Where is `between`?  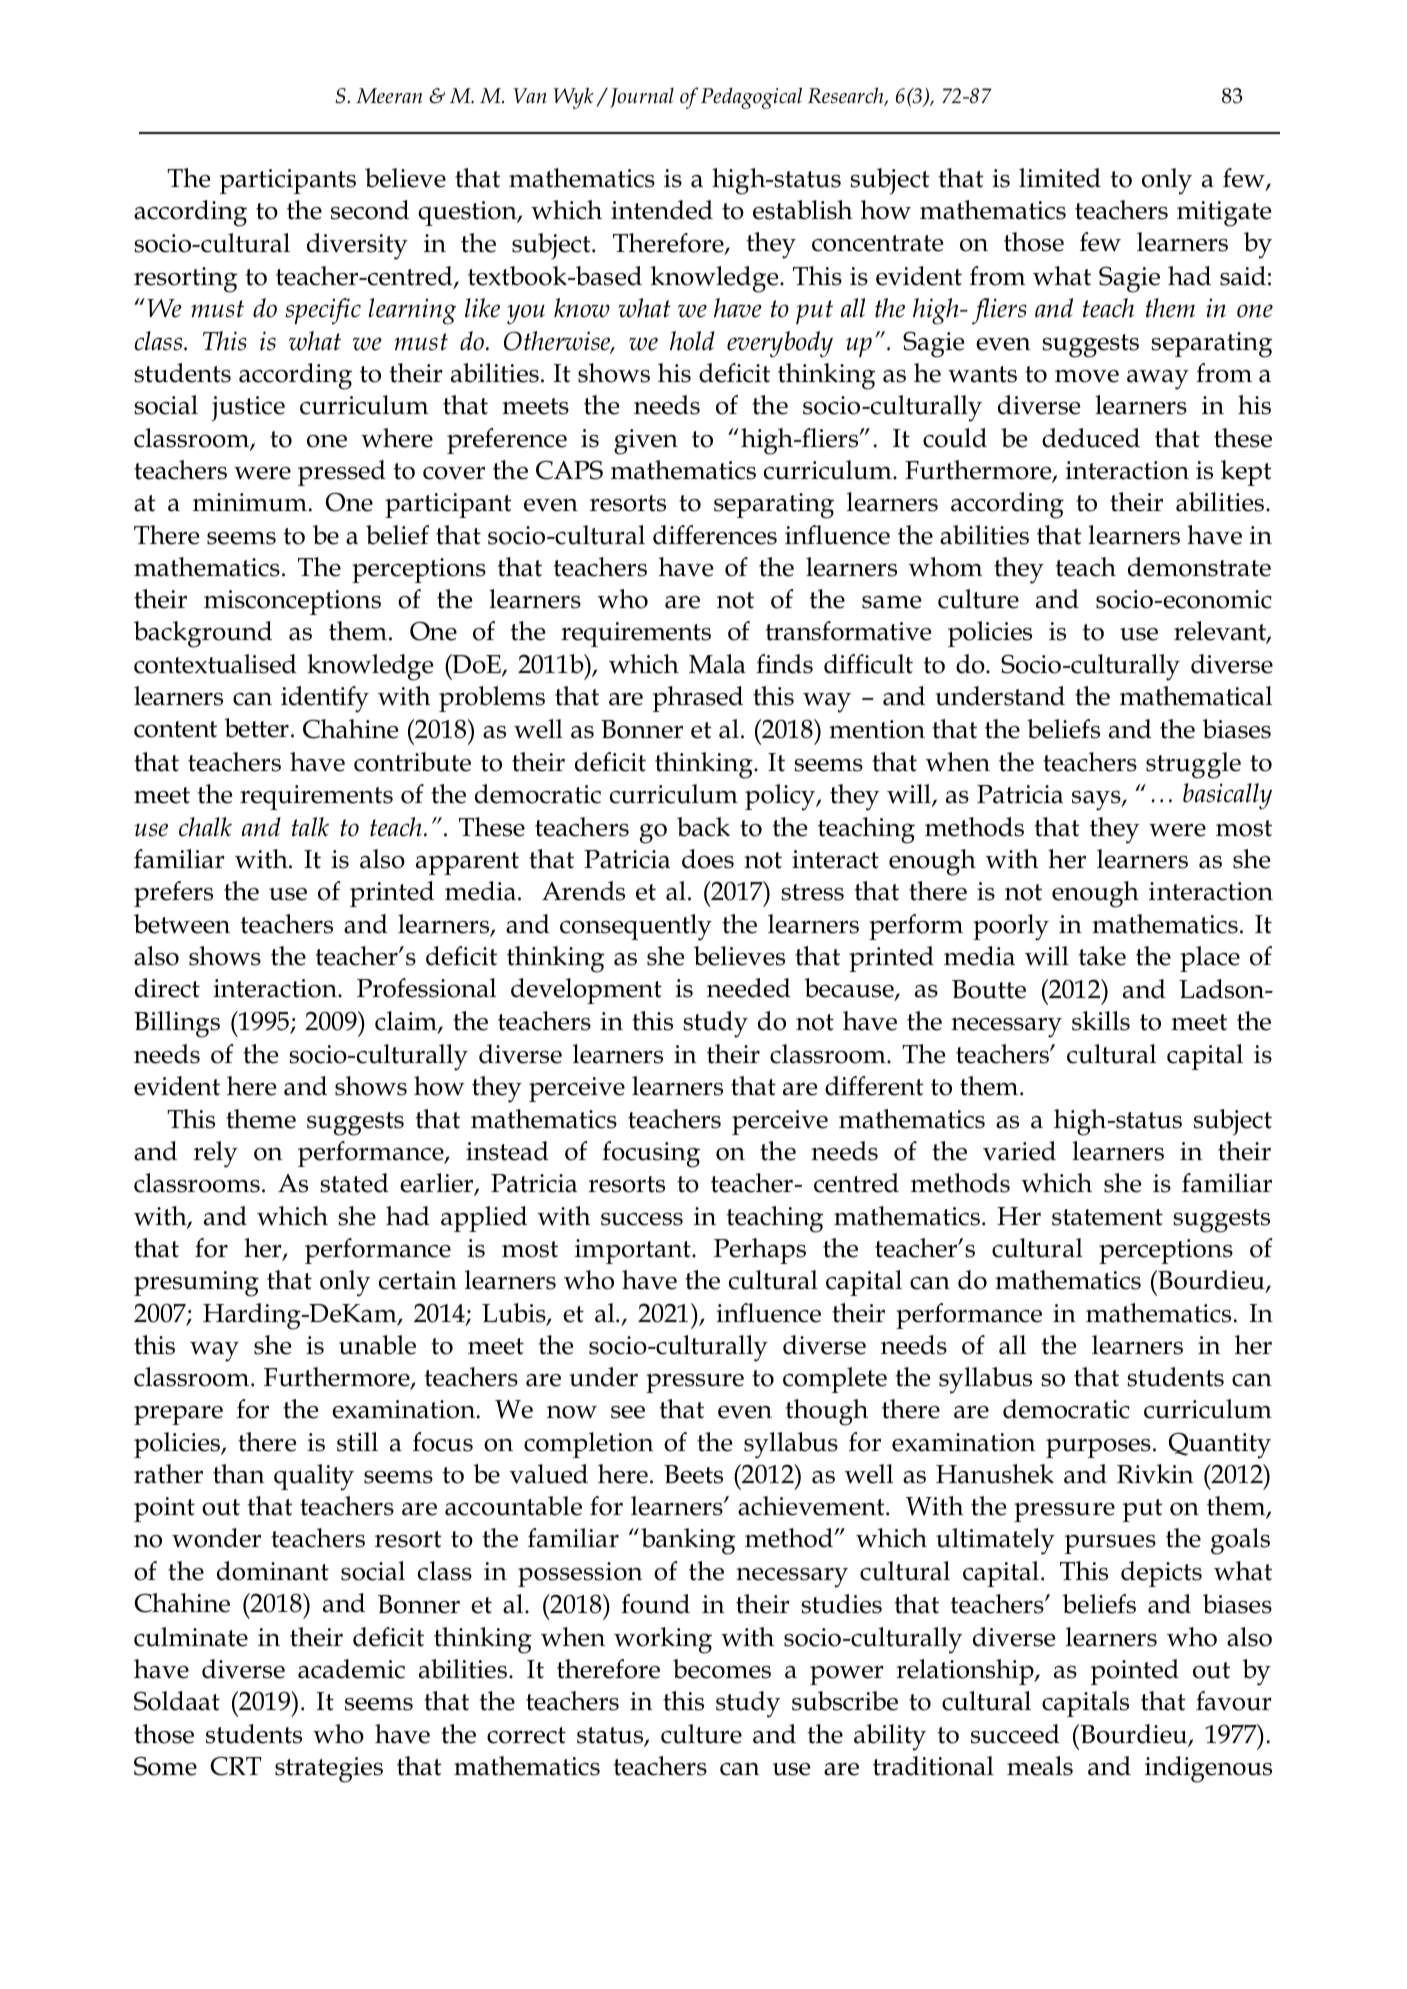
between is located at coordinates (182, 924).
